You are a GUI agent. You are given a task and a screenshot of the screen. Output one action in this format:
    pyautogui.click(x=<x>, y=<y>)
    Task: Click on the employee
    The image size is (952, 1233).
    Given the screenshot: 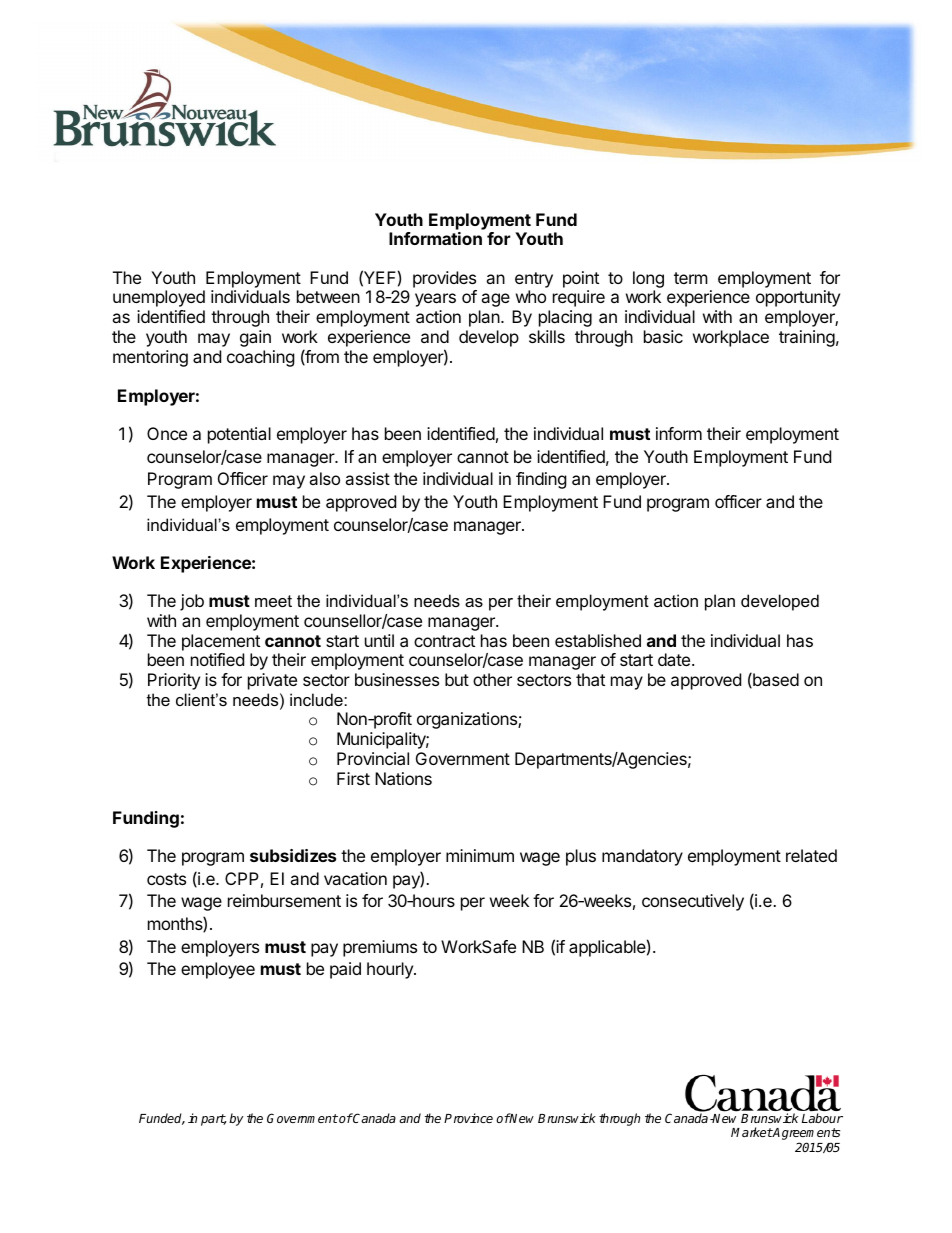 What is the action you would take?
    pyautogui.click(x=218, y=970)
